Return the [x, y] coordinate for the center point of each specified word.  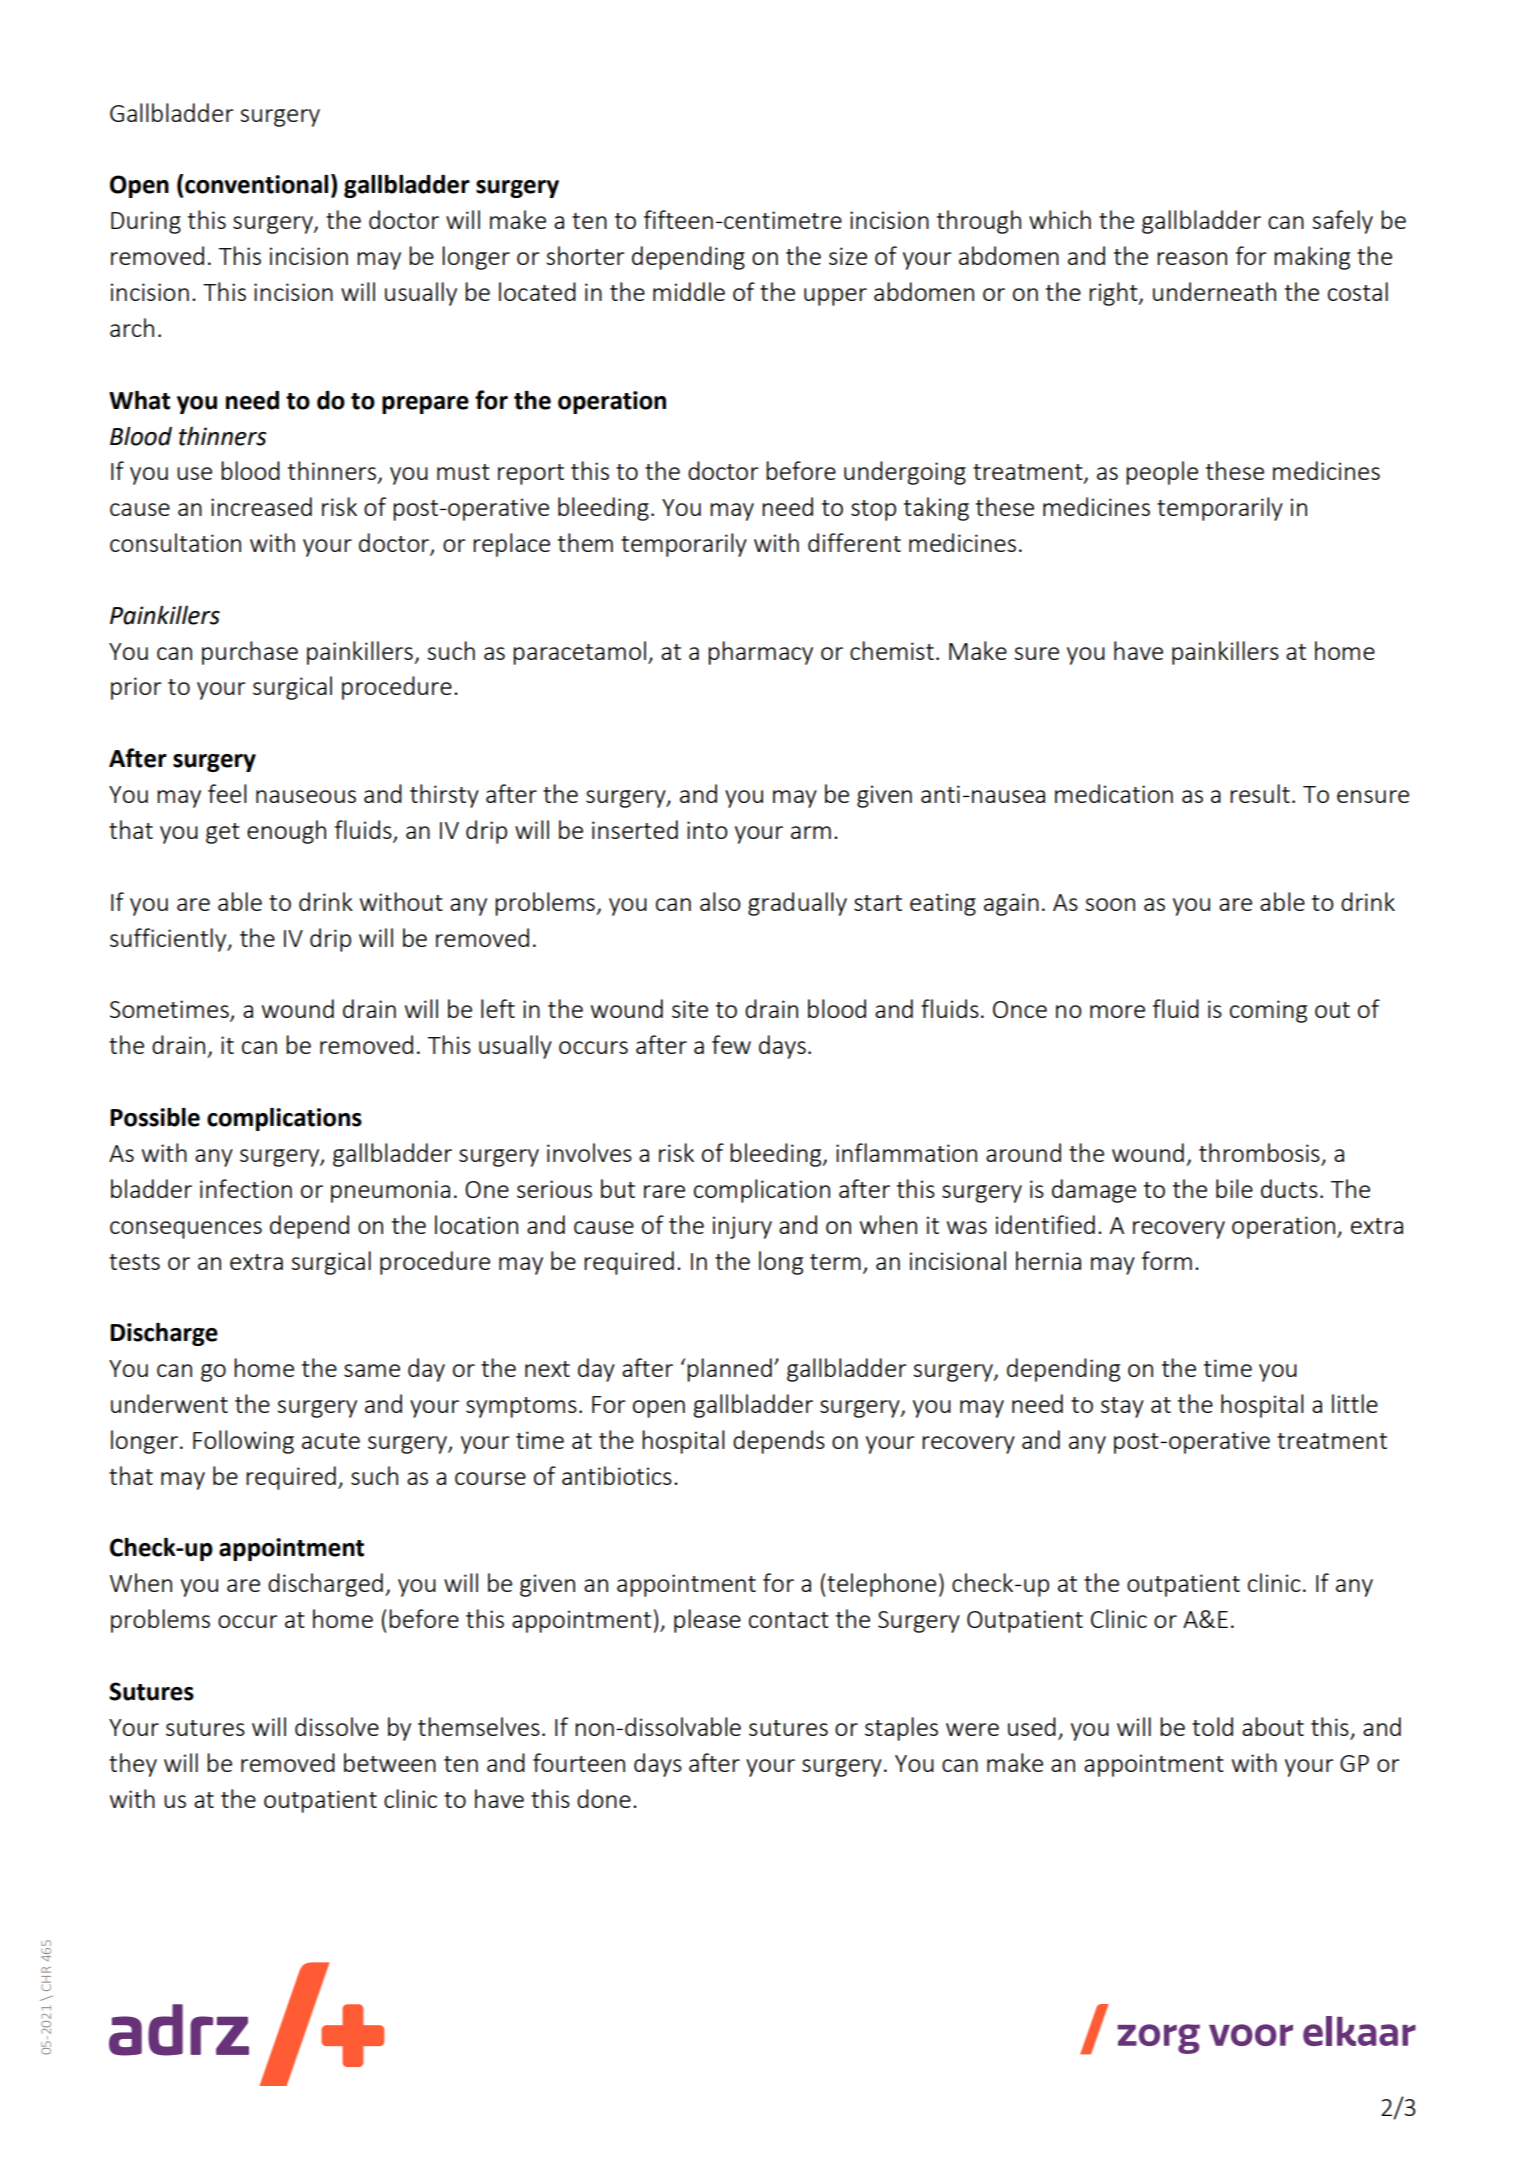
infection [246, 1188]
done [604, 1798]
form [1167, 1260]
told [1212, 1726]
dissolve [337, 1726]
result [1260, 793]
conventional [256, 184]
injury [742, 1227]
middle [689, 291]
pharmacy [760, 653]
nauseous [306, 796]
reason [1192, 258]
